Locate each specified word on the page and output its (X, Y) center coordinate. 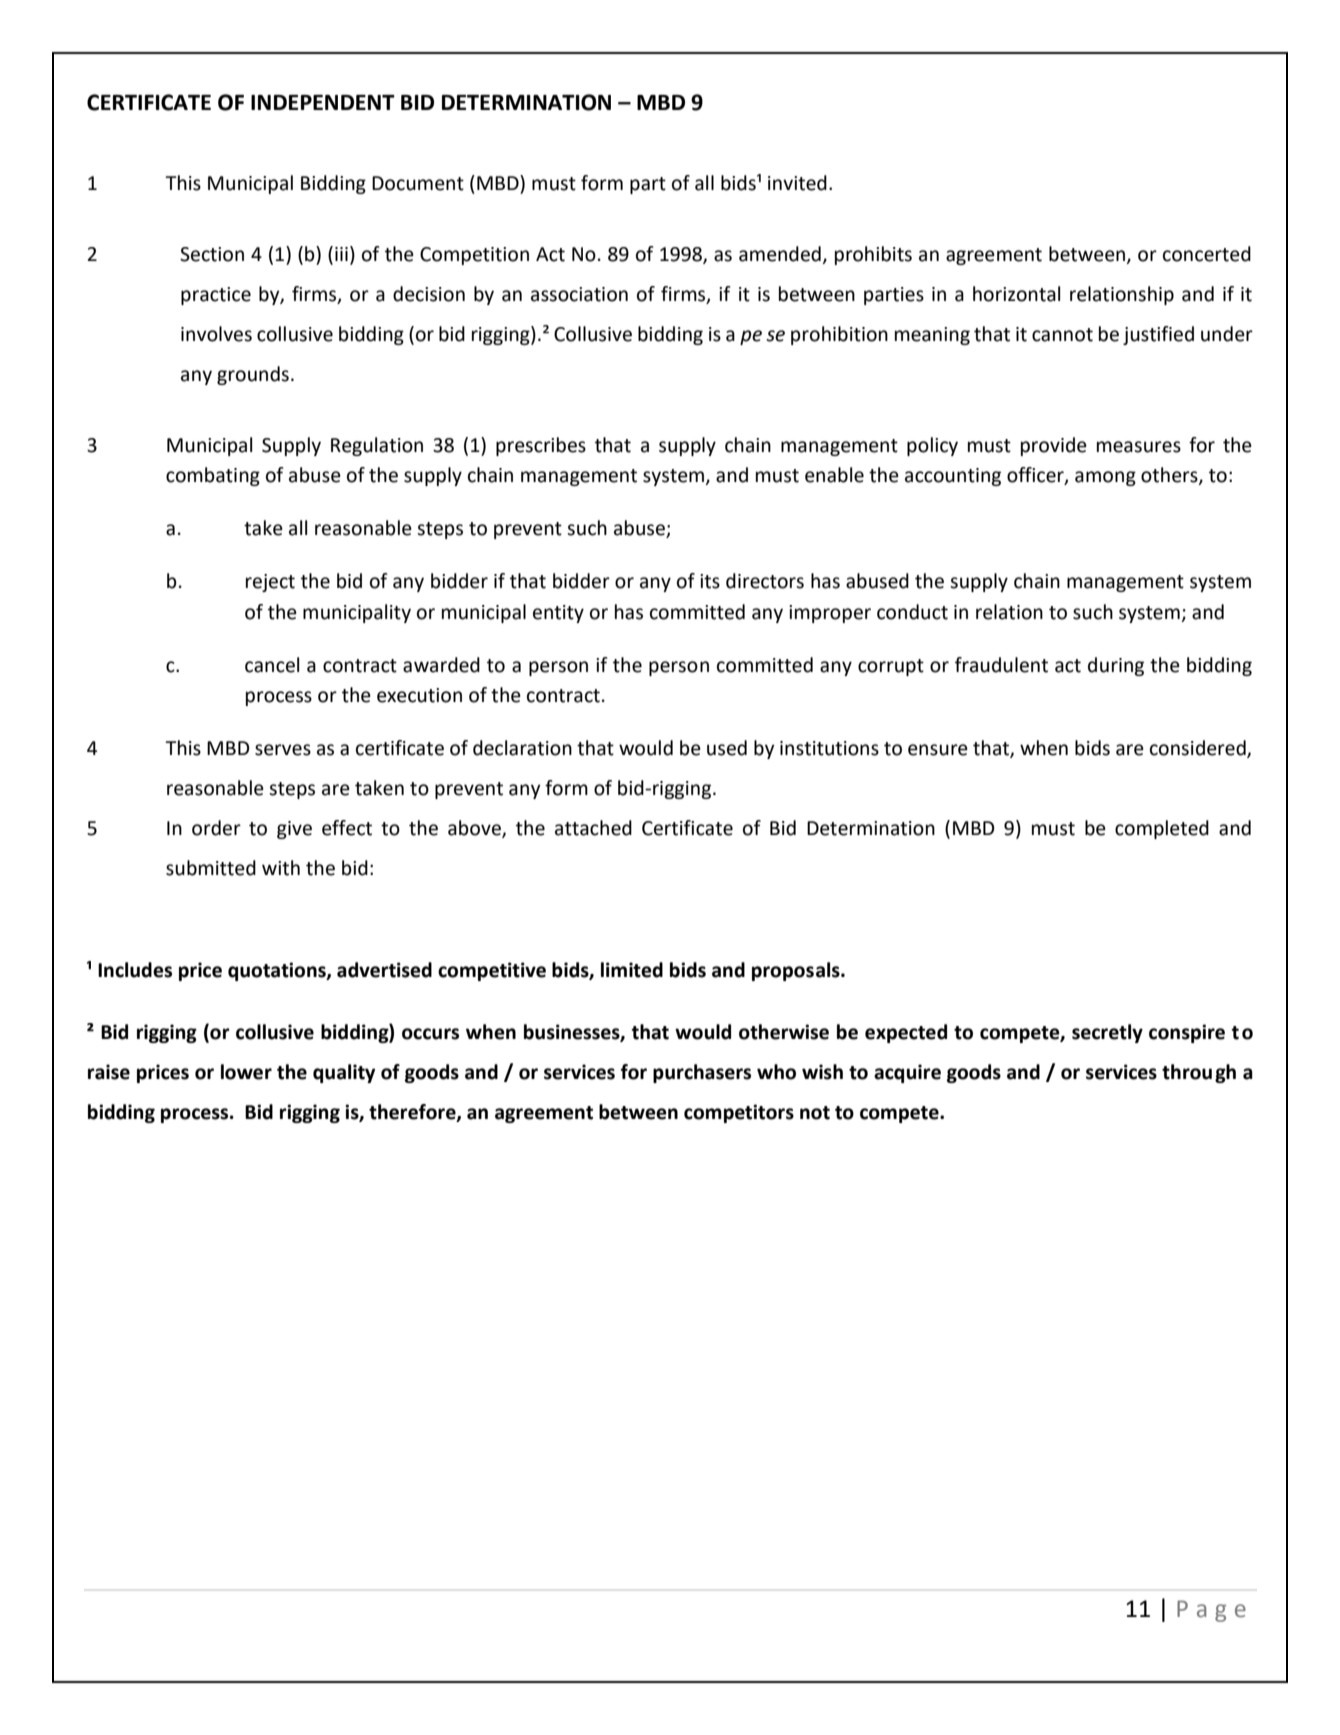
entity (558, 614)
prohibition (839, 335)
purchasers (702, 1073)
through (1199, 1073)
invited (797, 183)
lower (246, 1072)
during (1116, 666)
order (216, 828)
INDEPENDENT (323, 102)
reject (270, 583)
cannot (1062, 335)
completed (1162, 829)
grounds (253, 375)
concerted (1207, 254)
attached (593, 828)
